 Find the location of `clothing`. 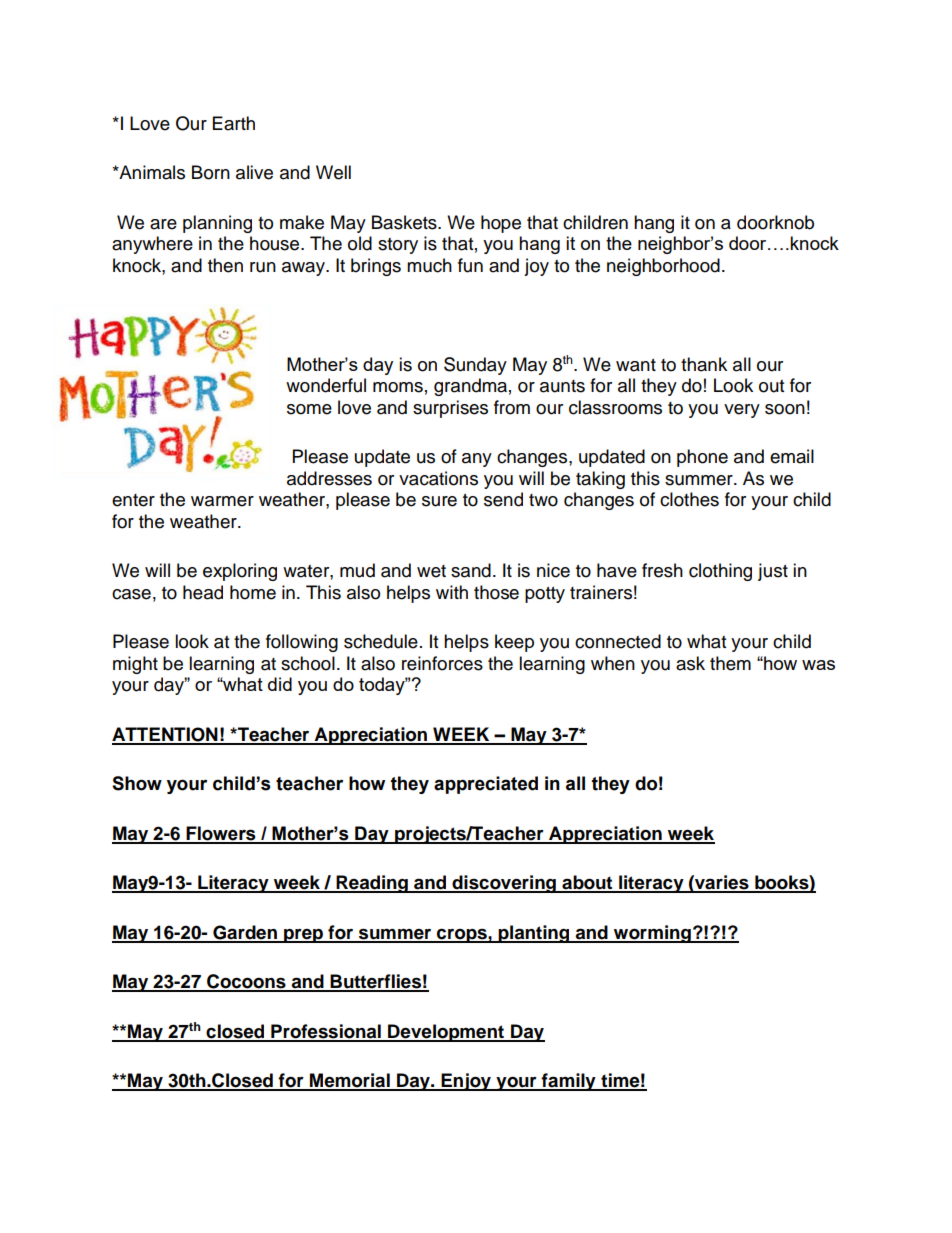

clothing is located at coordinates (720, 572).
